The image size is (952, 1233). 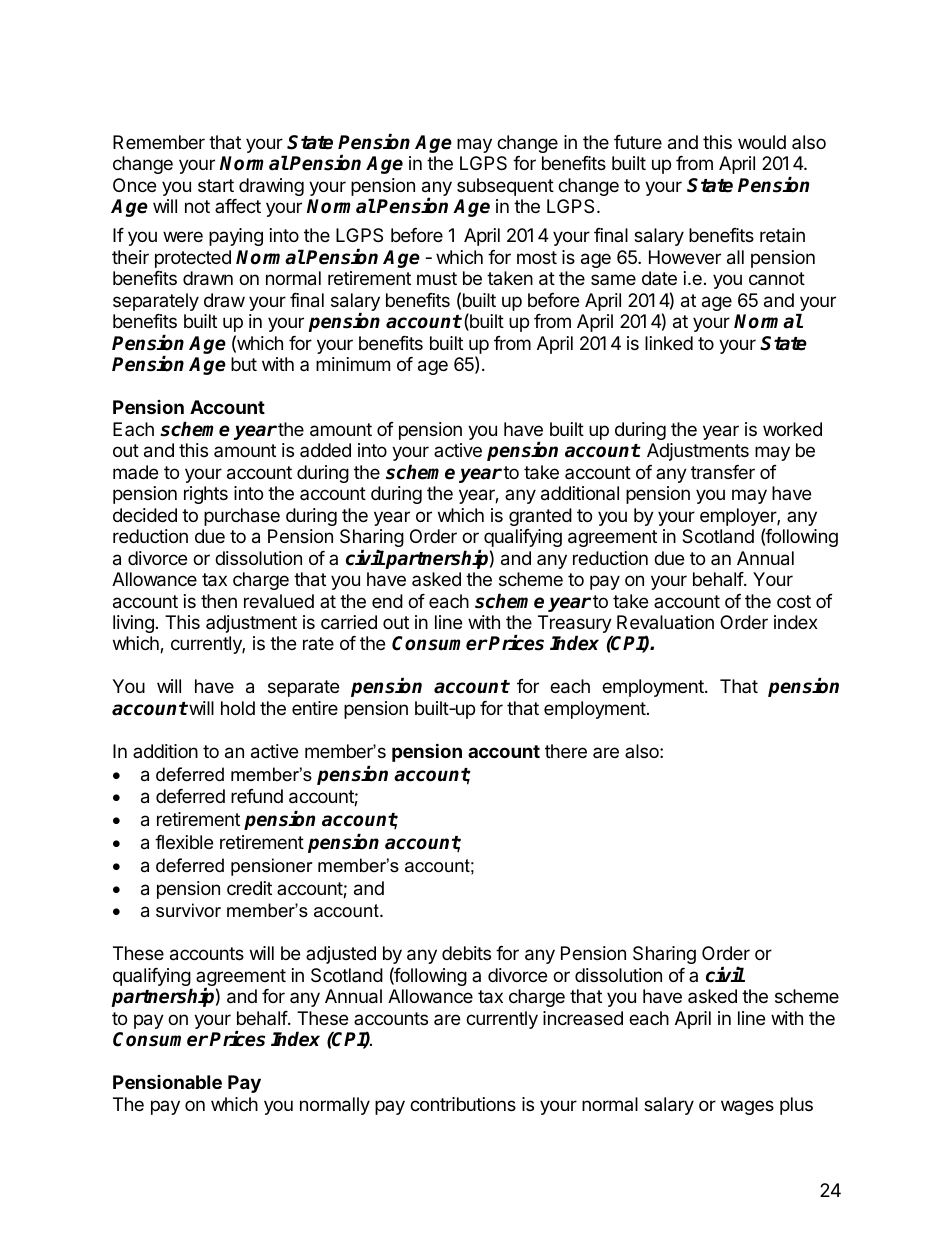 What do you see at coordinates (463, 1104) in the page?
I see `contributions` at bounding box center [463, 1104].
